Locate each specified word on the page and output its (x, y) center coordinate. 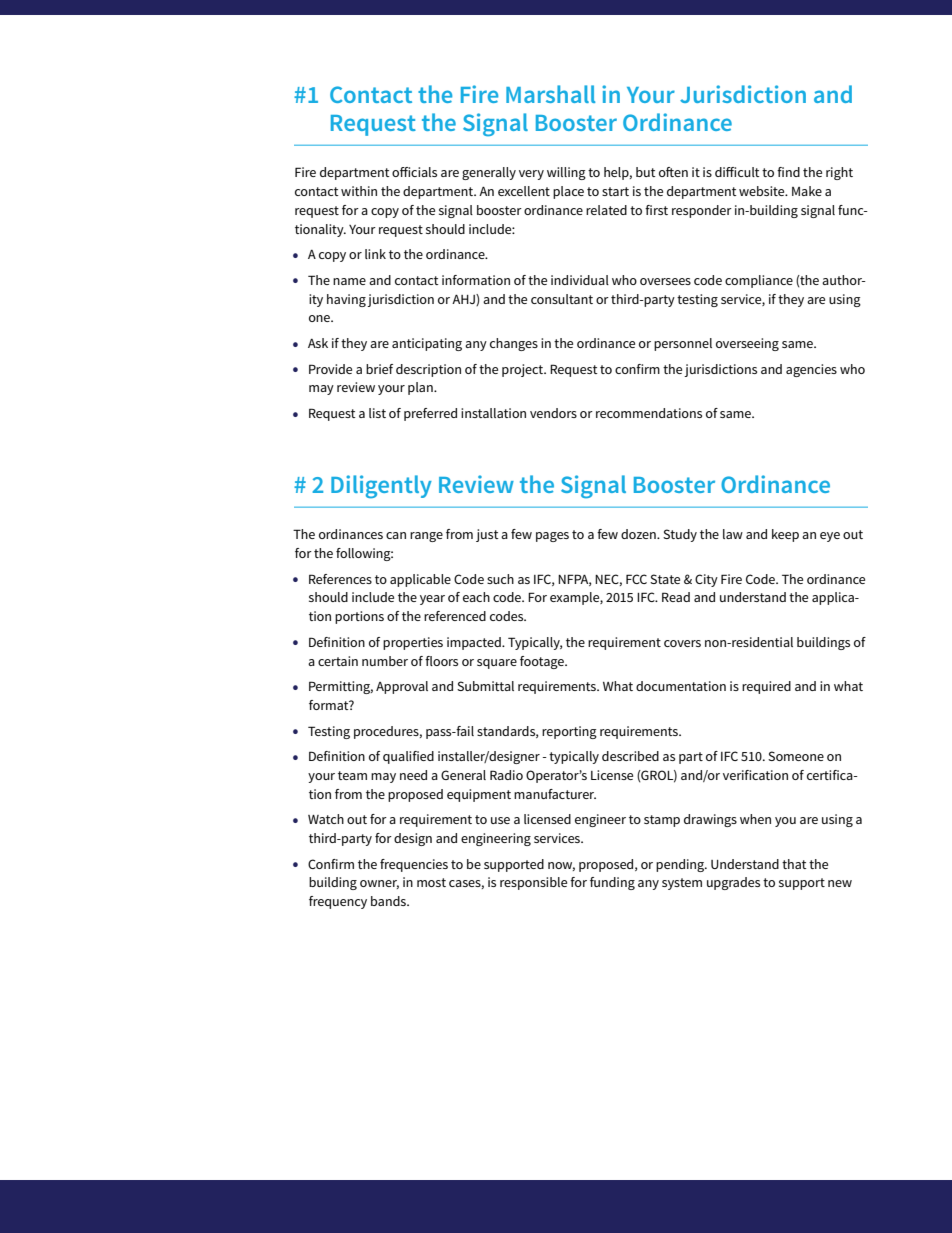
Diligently (381, 487)
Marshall (550, 94)
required (766, 687)
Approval (402, 687)
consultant (562, 299)
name (349, 281)
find (788, 172)
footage (543, 662)
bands (389, 901)
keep (785, 535)
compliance (759, 281)
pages (552, 537)
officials (414, 172)
